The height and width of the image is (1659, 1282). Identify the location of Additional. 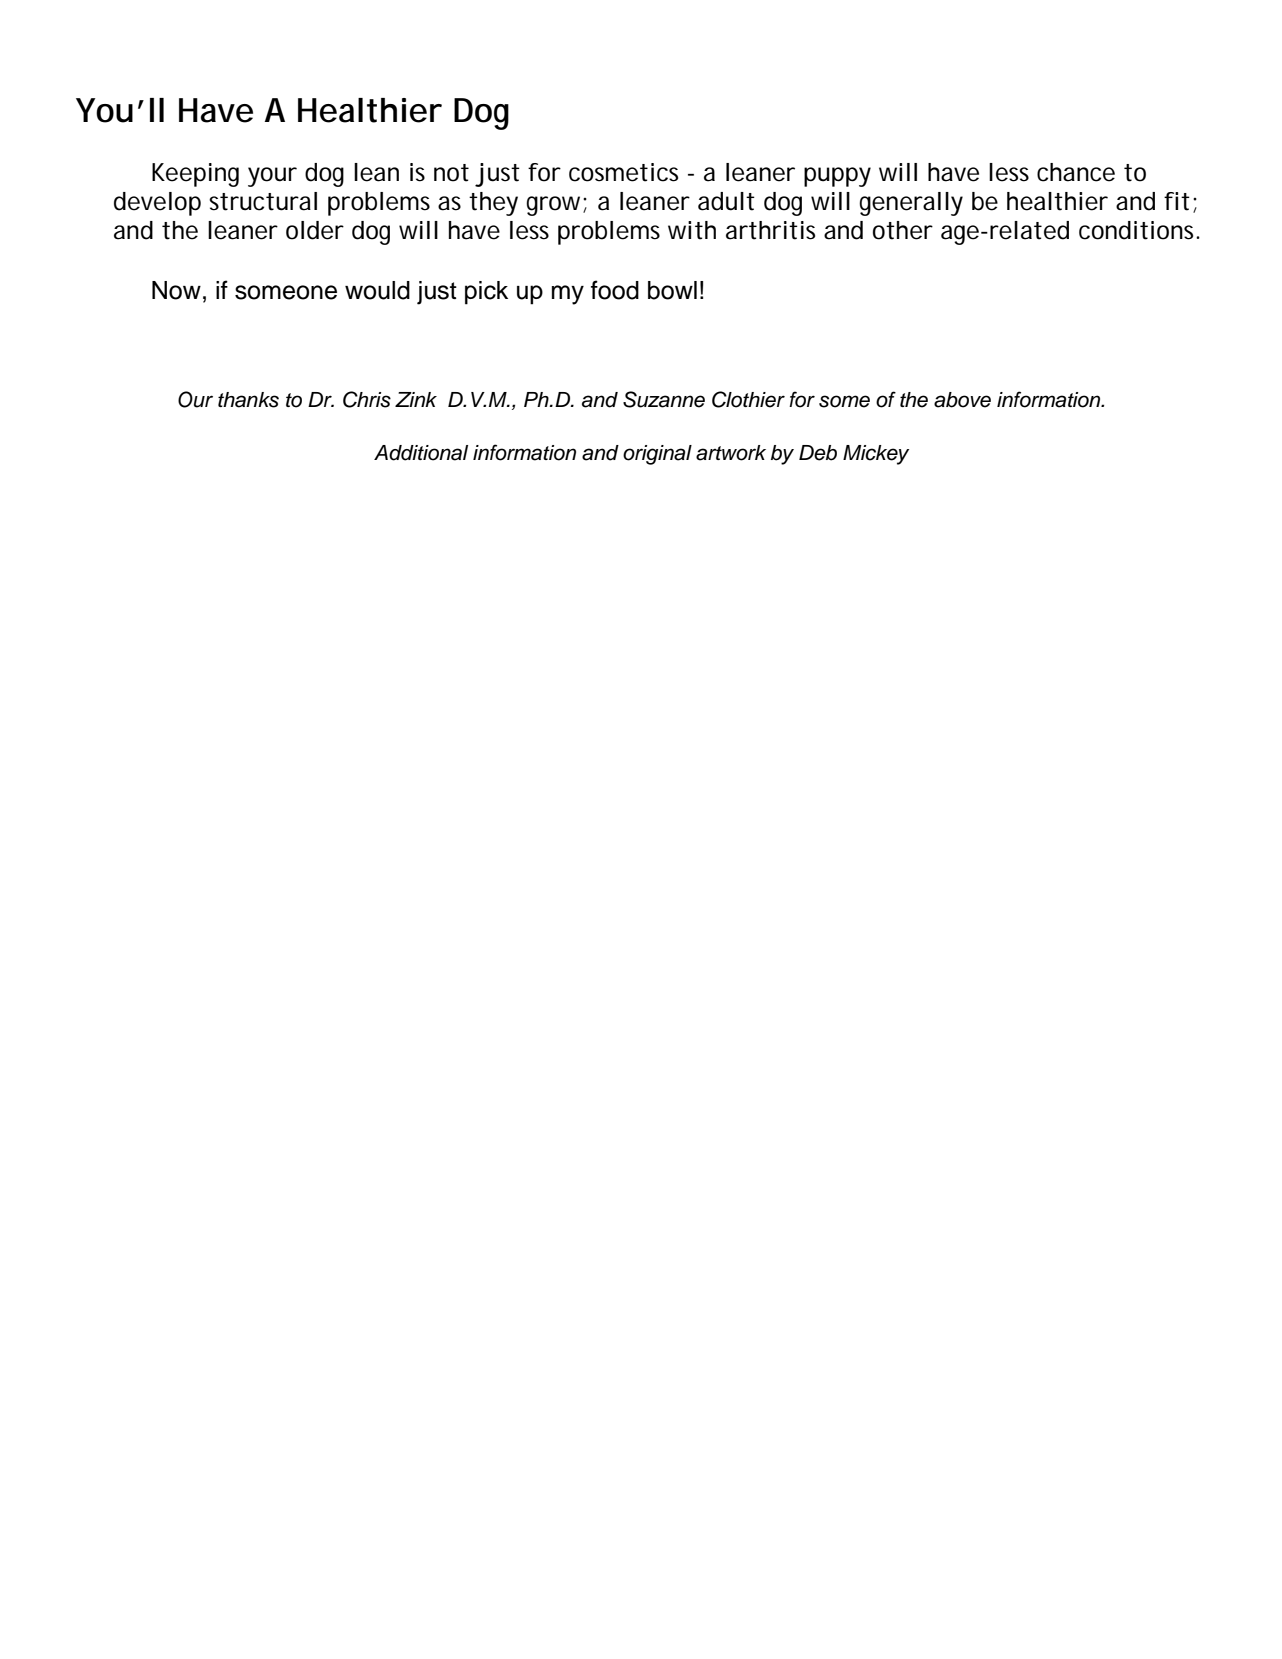
(421, 453).
